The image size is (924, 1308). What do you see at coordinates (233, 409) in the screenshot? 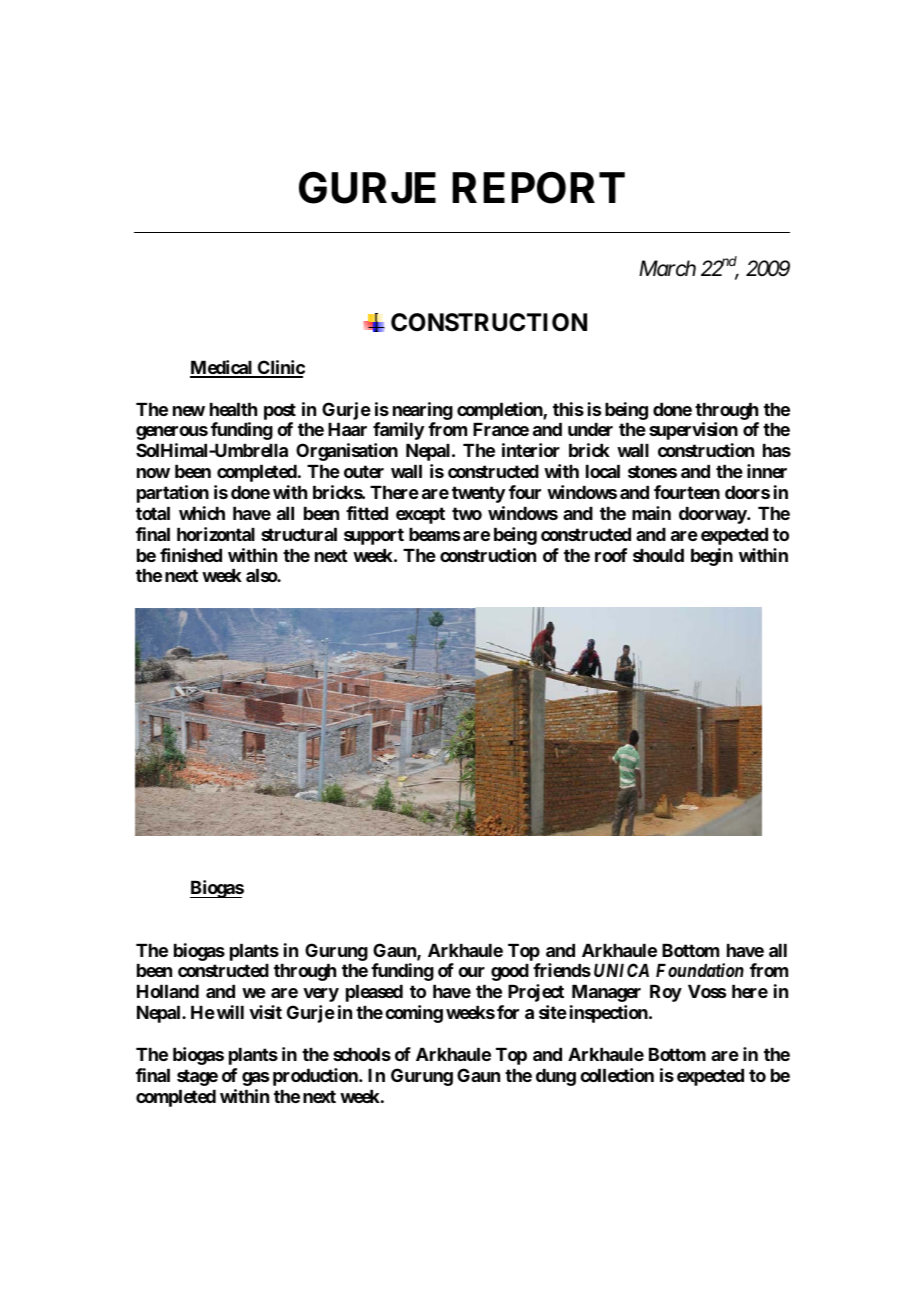
I see `health` at bounding box center [233, 409].
